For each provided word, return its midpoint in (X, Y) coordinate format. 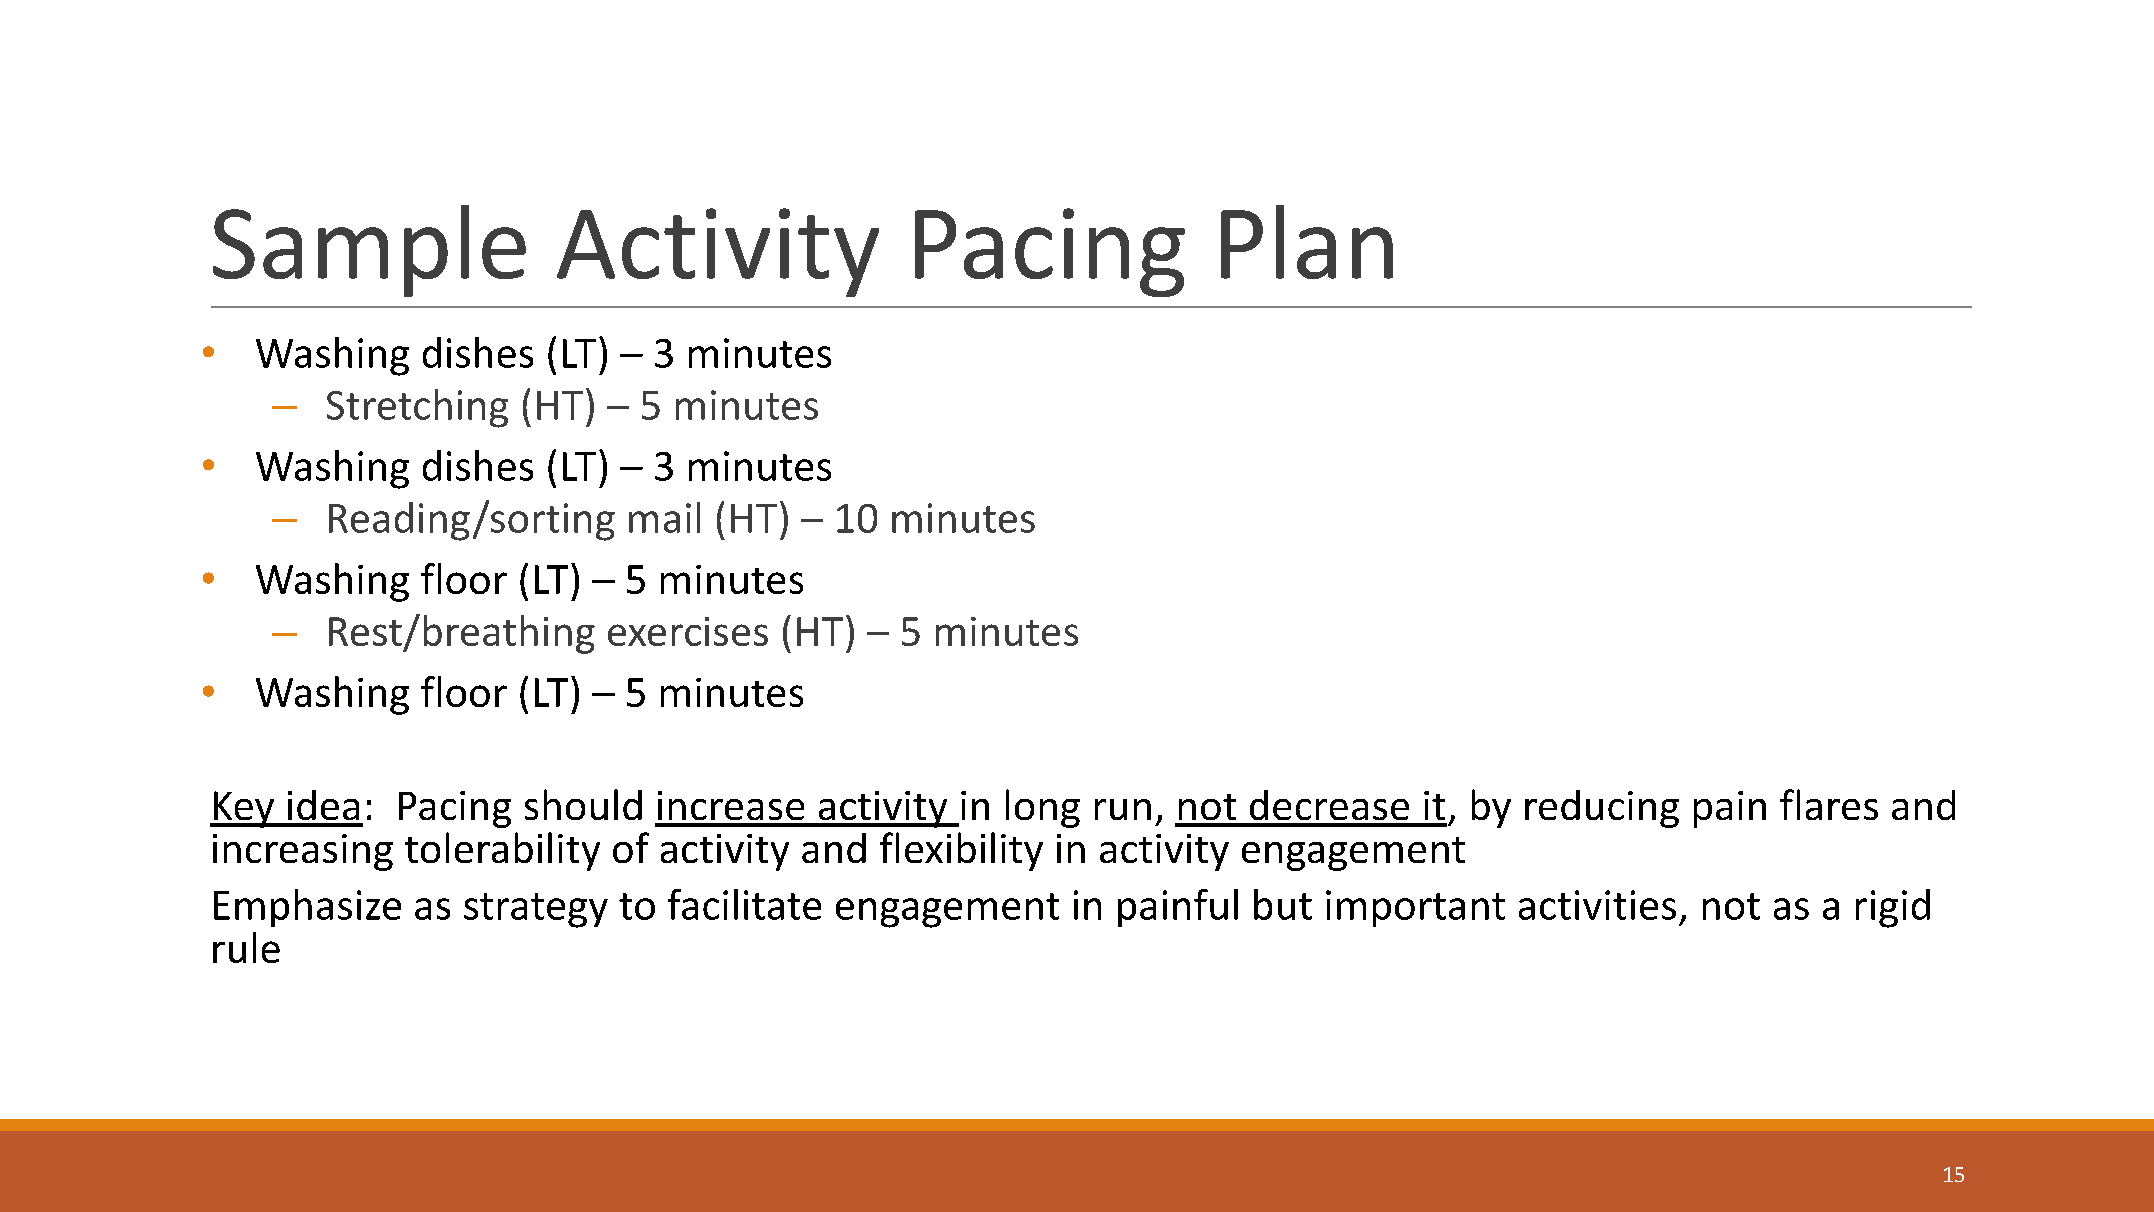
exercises (688, 631)
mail (664, 517)
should (583, 804)
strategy (536, 910)
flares (1829, 804)
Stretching (417, 408)
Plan (1307, 242)
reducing (1602, 809)
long (1043, 808)
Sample (369, 251)
